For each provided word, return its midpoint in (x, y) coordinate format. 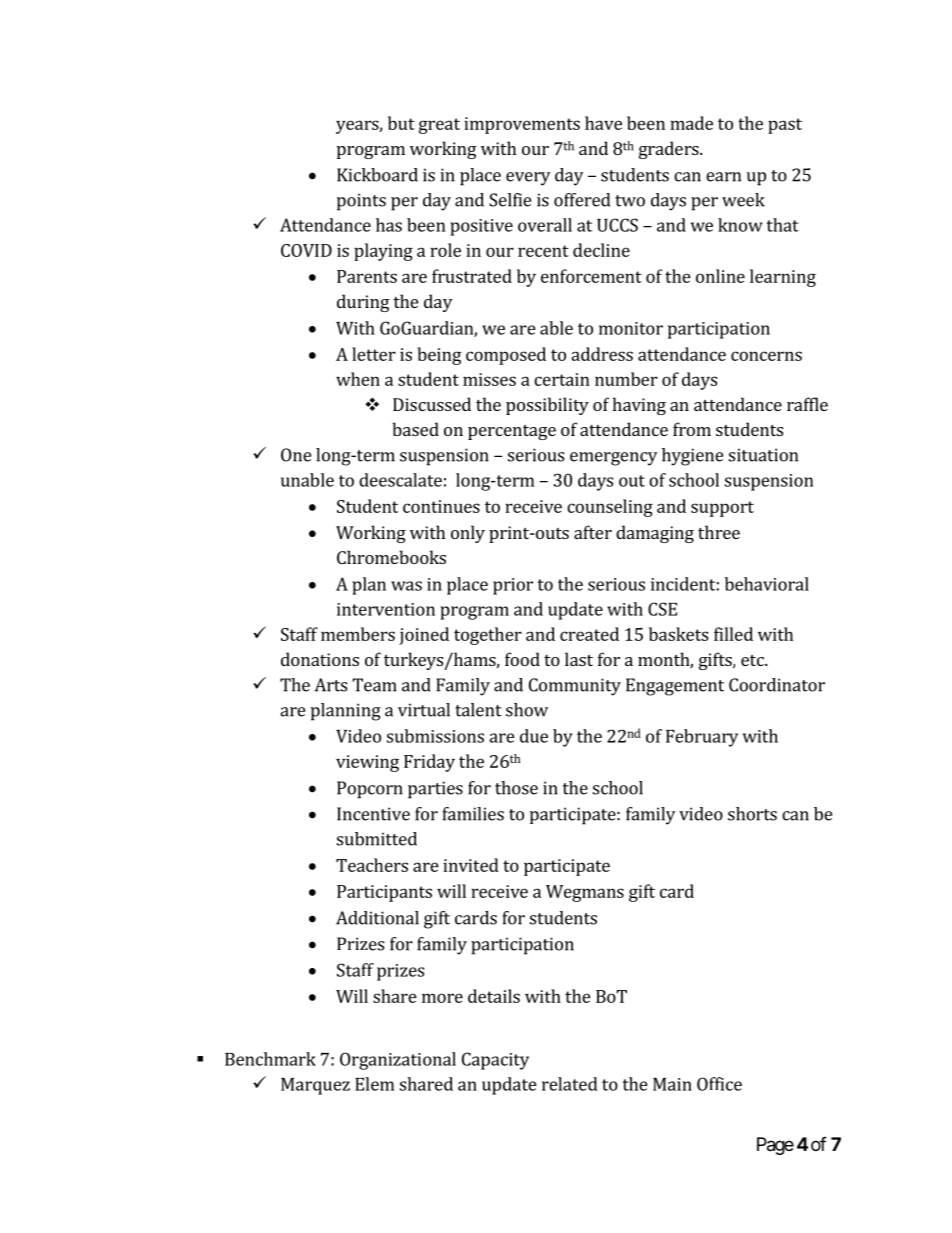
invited (471, 865)
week (743, 200)
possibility (547, 406)
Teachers (372, 865)
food (522, 659)
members (358, 634)
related (570, 1084)
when (358, 379)
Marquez (315, 1086)
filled (733, 634)
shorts (752, 814)
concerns (766, 356)
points (361, 202)
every (528, 179)
